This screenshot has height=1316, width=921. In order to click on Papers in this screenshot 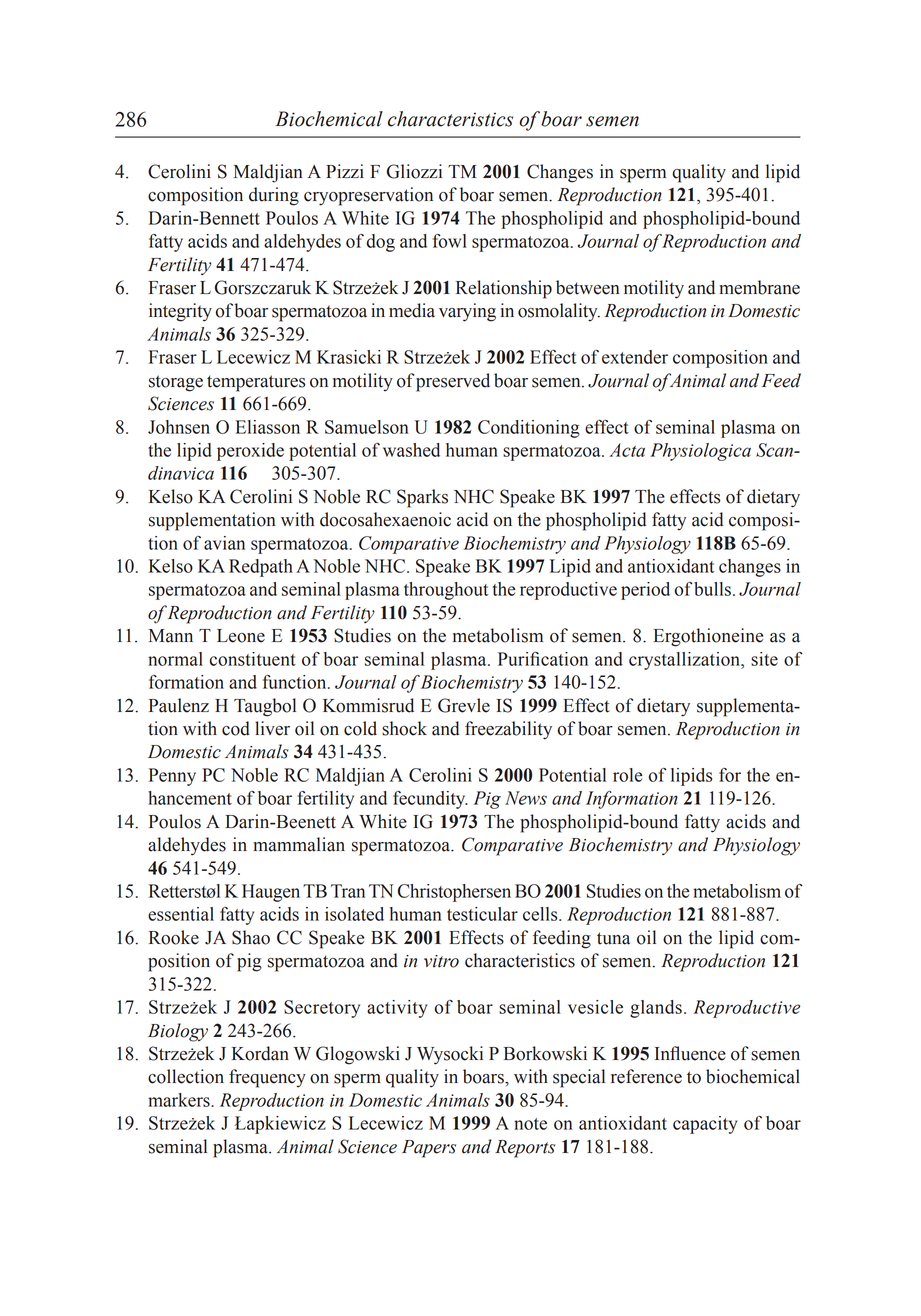, I will do `click(429, 1149)`.
